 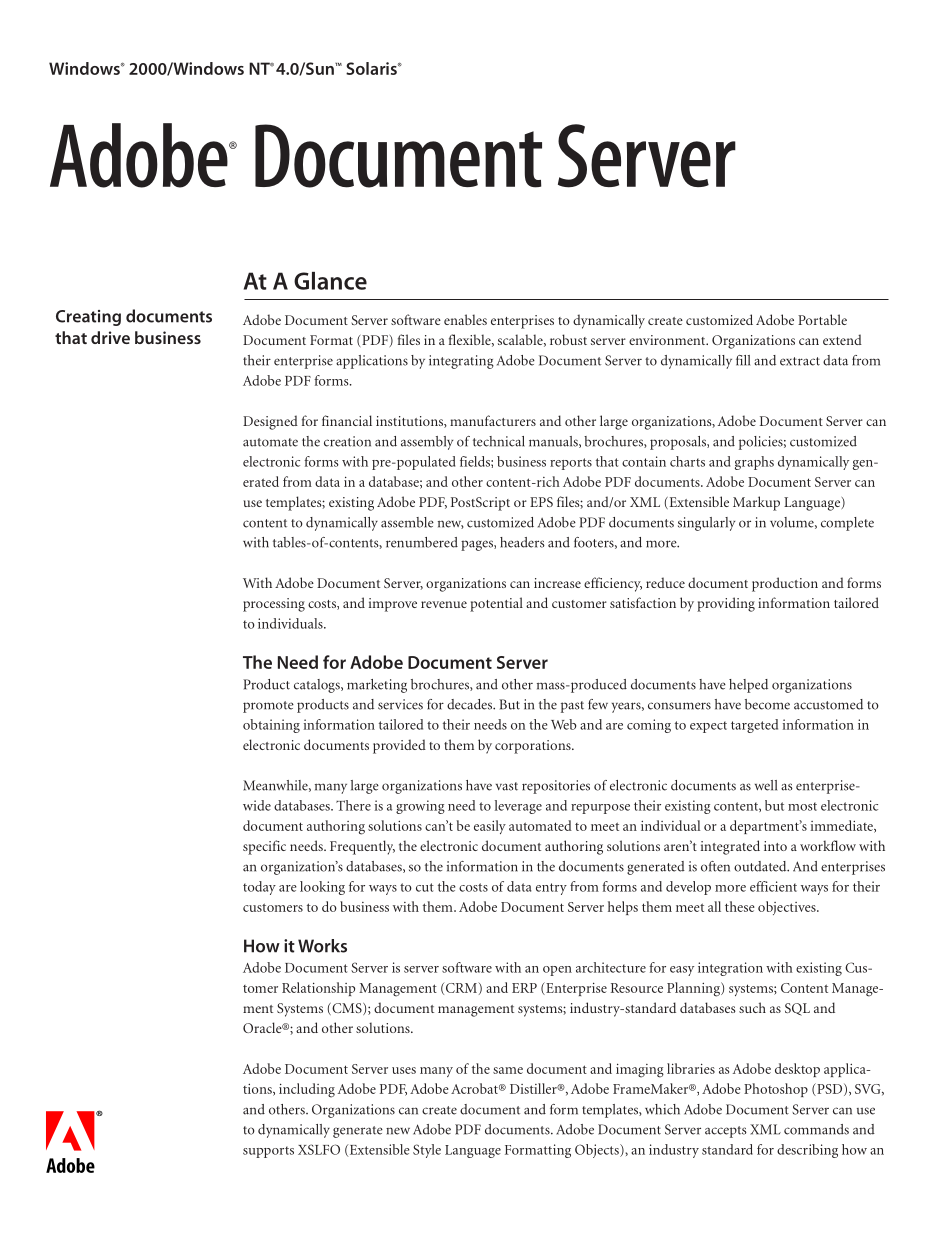 What do you see at coordinates (427, 1151) in the screenshot?
I see `Style` at bounding box center [427, 1151].
